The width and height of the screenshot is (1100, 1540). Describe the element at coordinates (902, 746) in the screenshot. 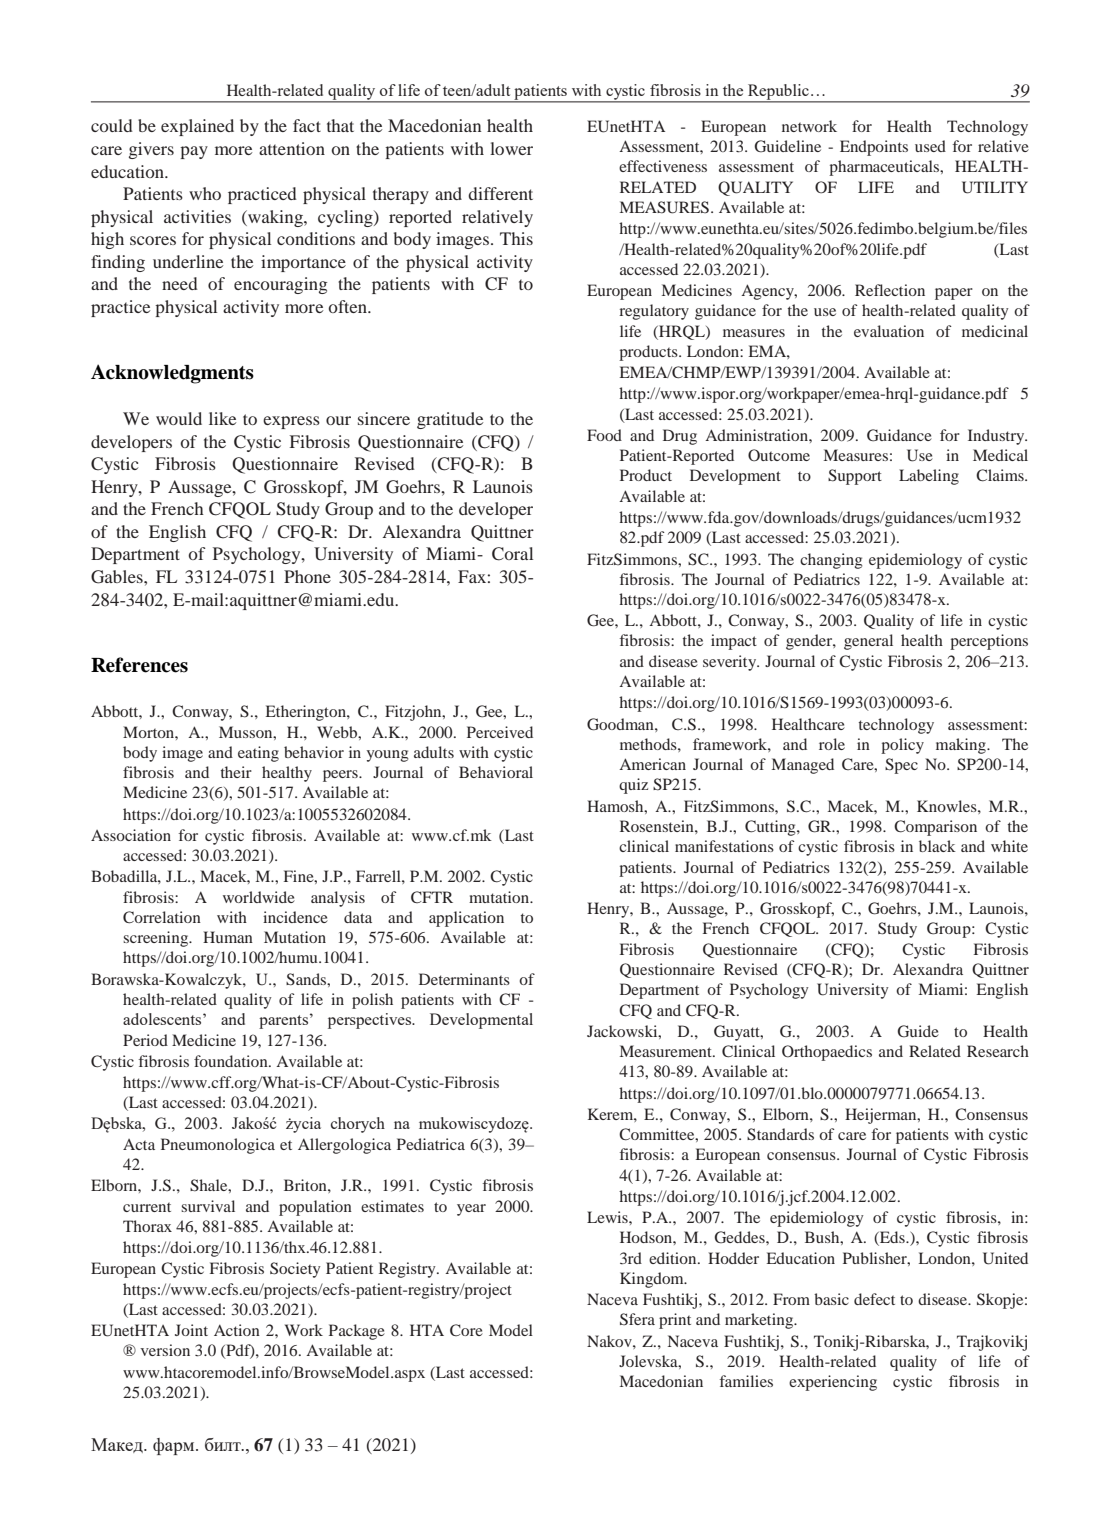

I see `policy` at that location.
